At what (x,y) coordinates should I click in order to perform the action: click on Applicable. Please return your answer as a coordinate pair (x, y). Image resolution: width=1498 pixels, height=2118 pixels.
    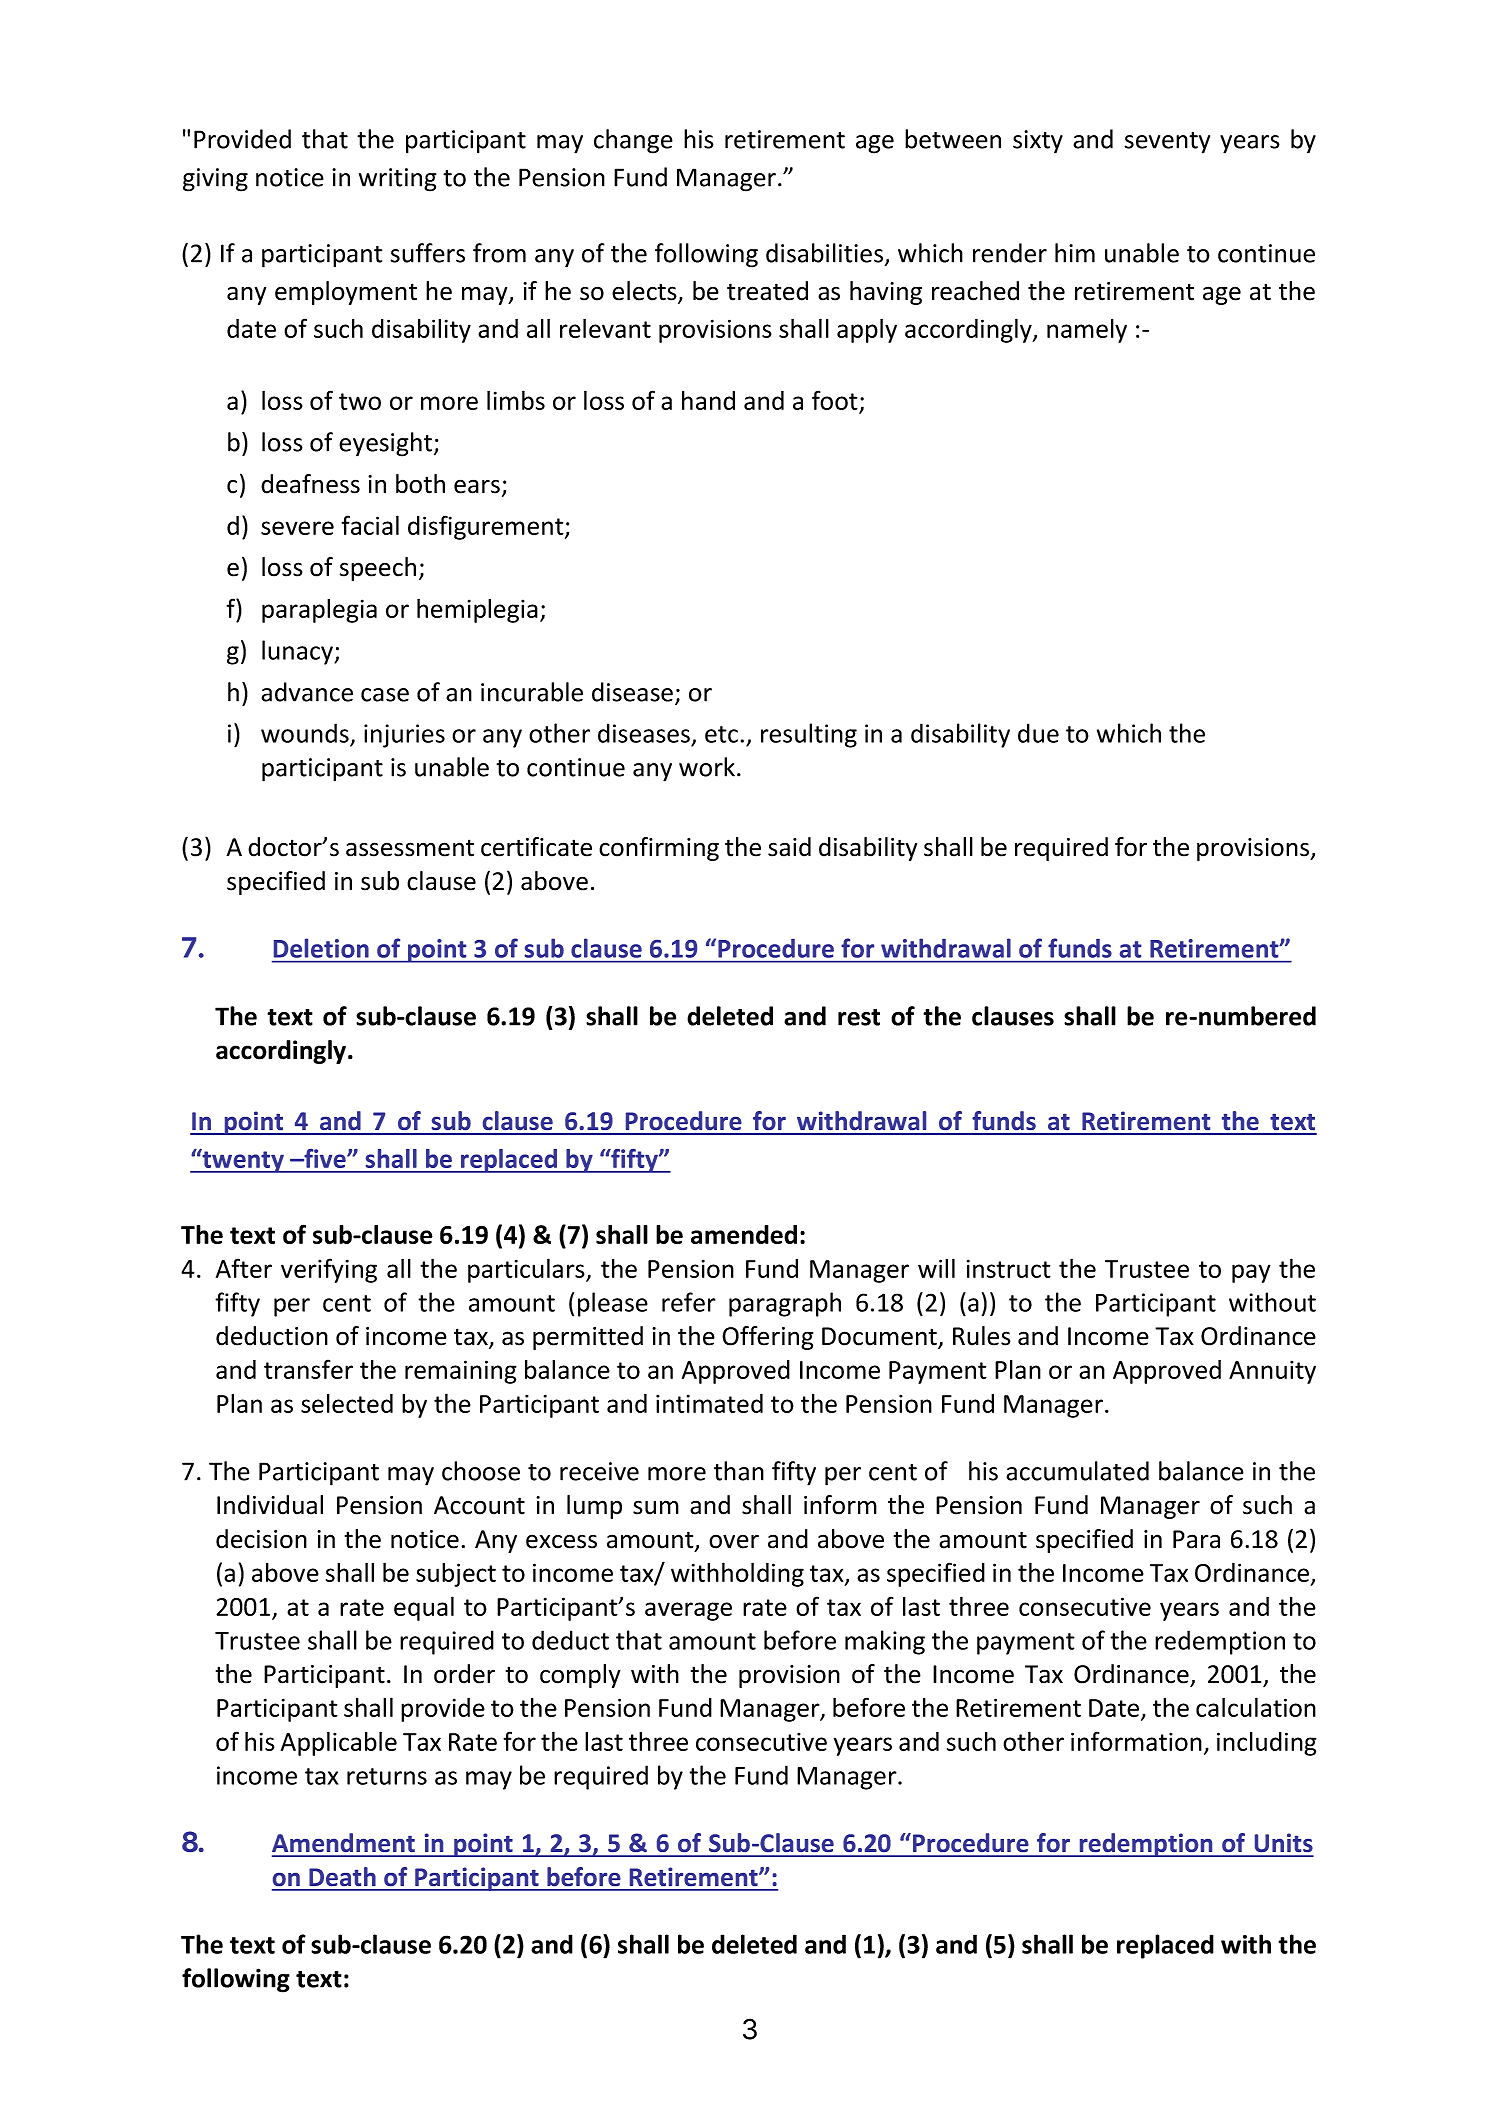
    Looking at the image, I should click on (339, 1743).
